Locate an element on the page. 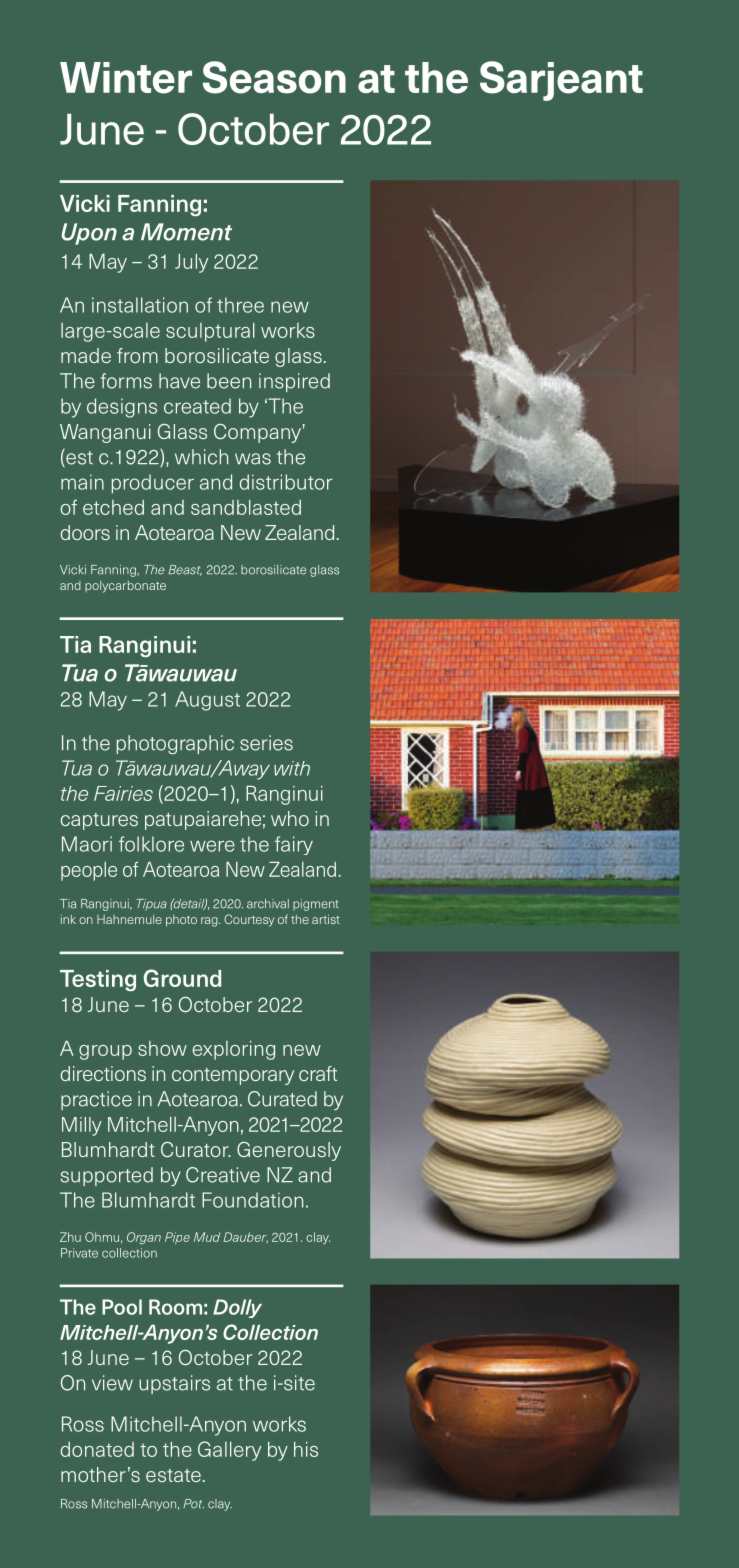 The image size is (739, 1568). main is located at coordinates (82, 482).
